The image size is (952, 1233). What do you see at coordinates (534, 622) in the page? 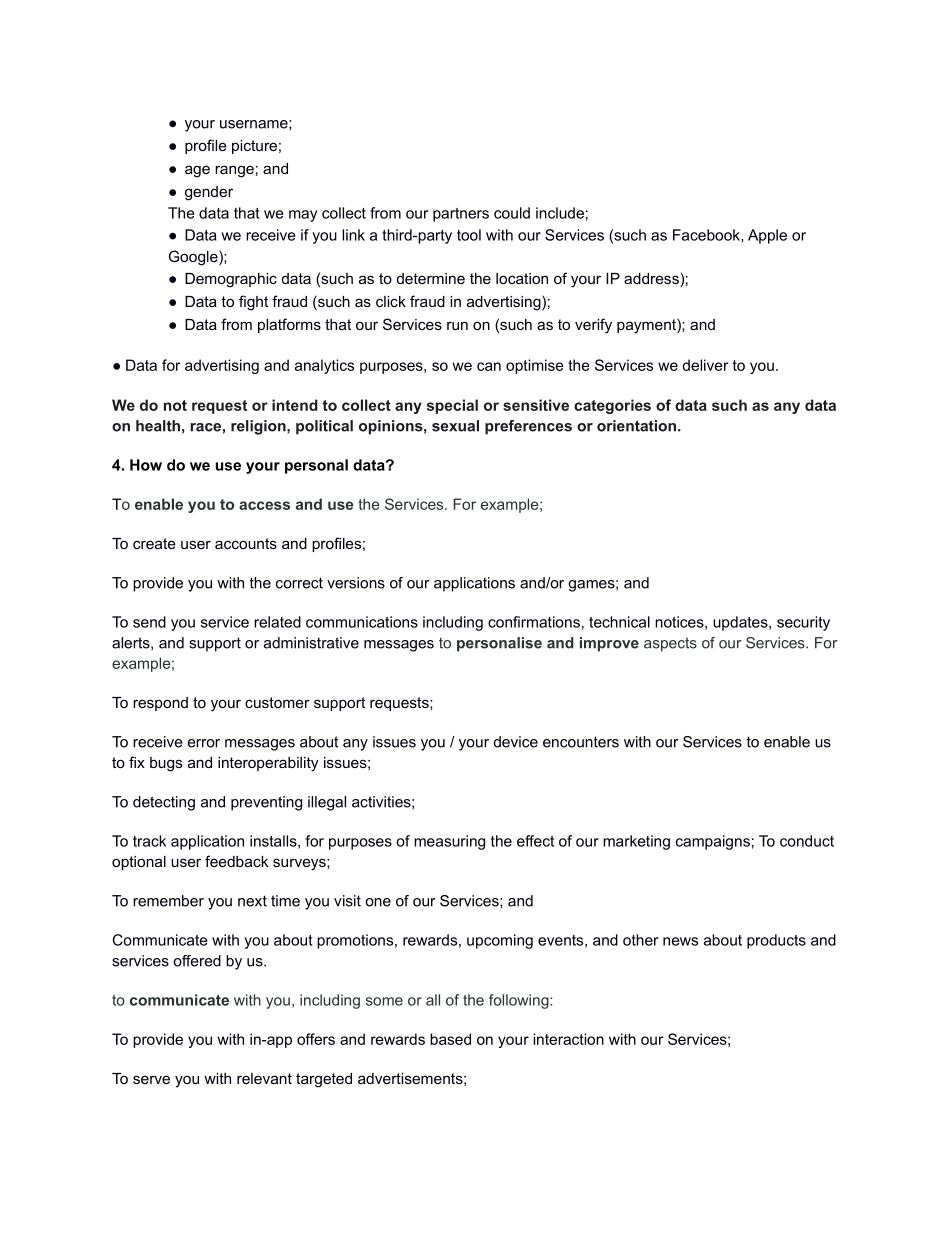
I see `confirmations` at bounding box center [534, 622].
